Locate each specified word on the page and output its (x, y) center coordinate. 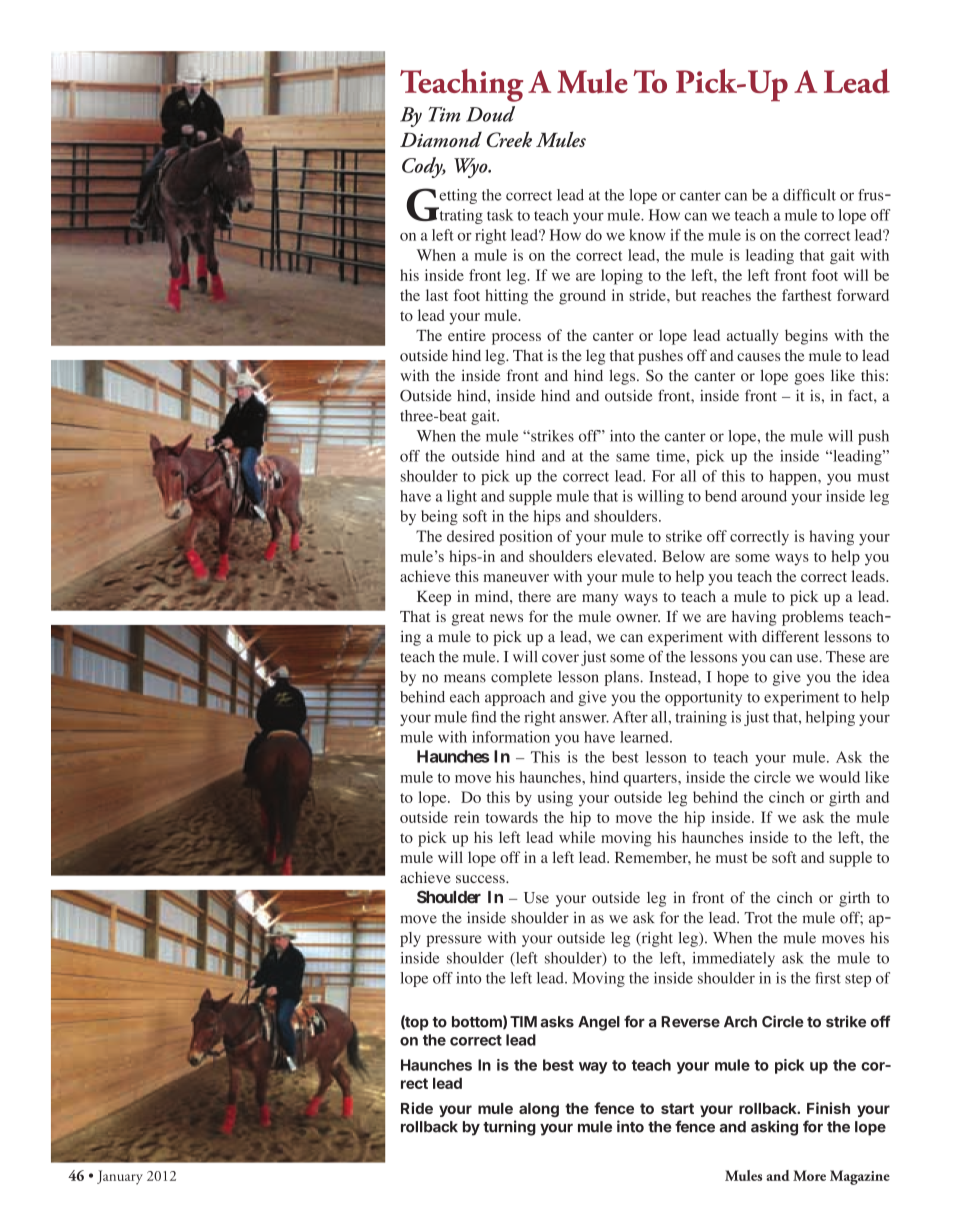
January (120, 1177)
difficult (809, 195)
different (790, 636)
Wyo (472, 168)
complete (521, 678)
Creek (509, 139)
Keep (434, 598)
